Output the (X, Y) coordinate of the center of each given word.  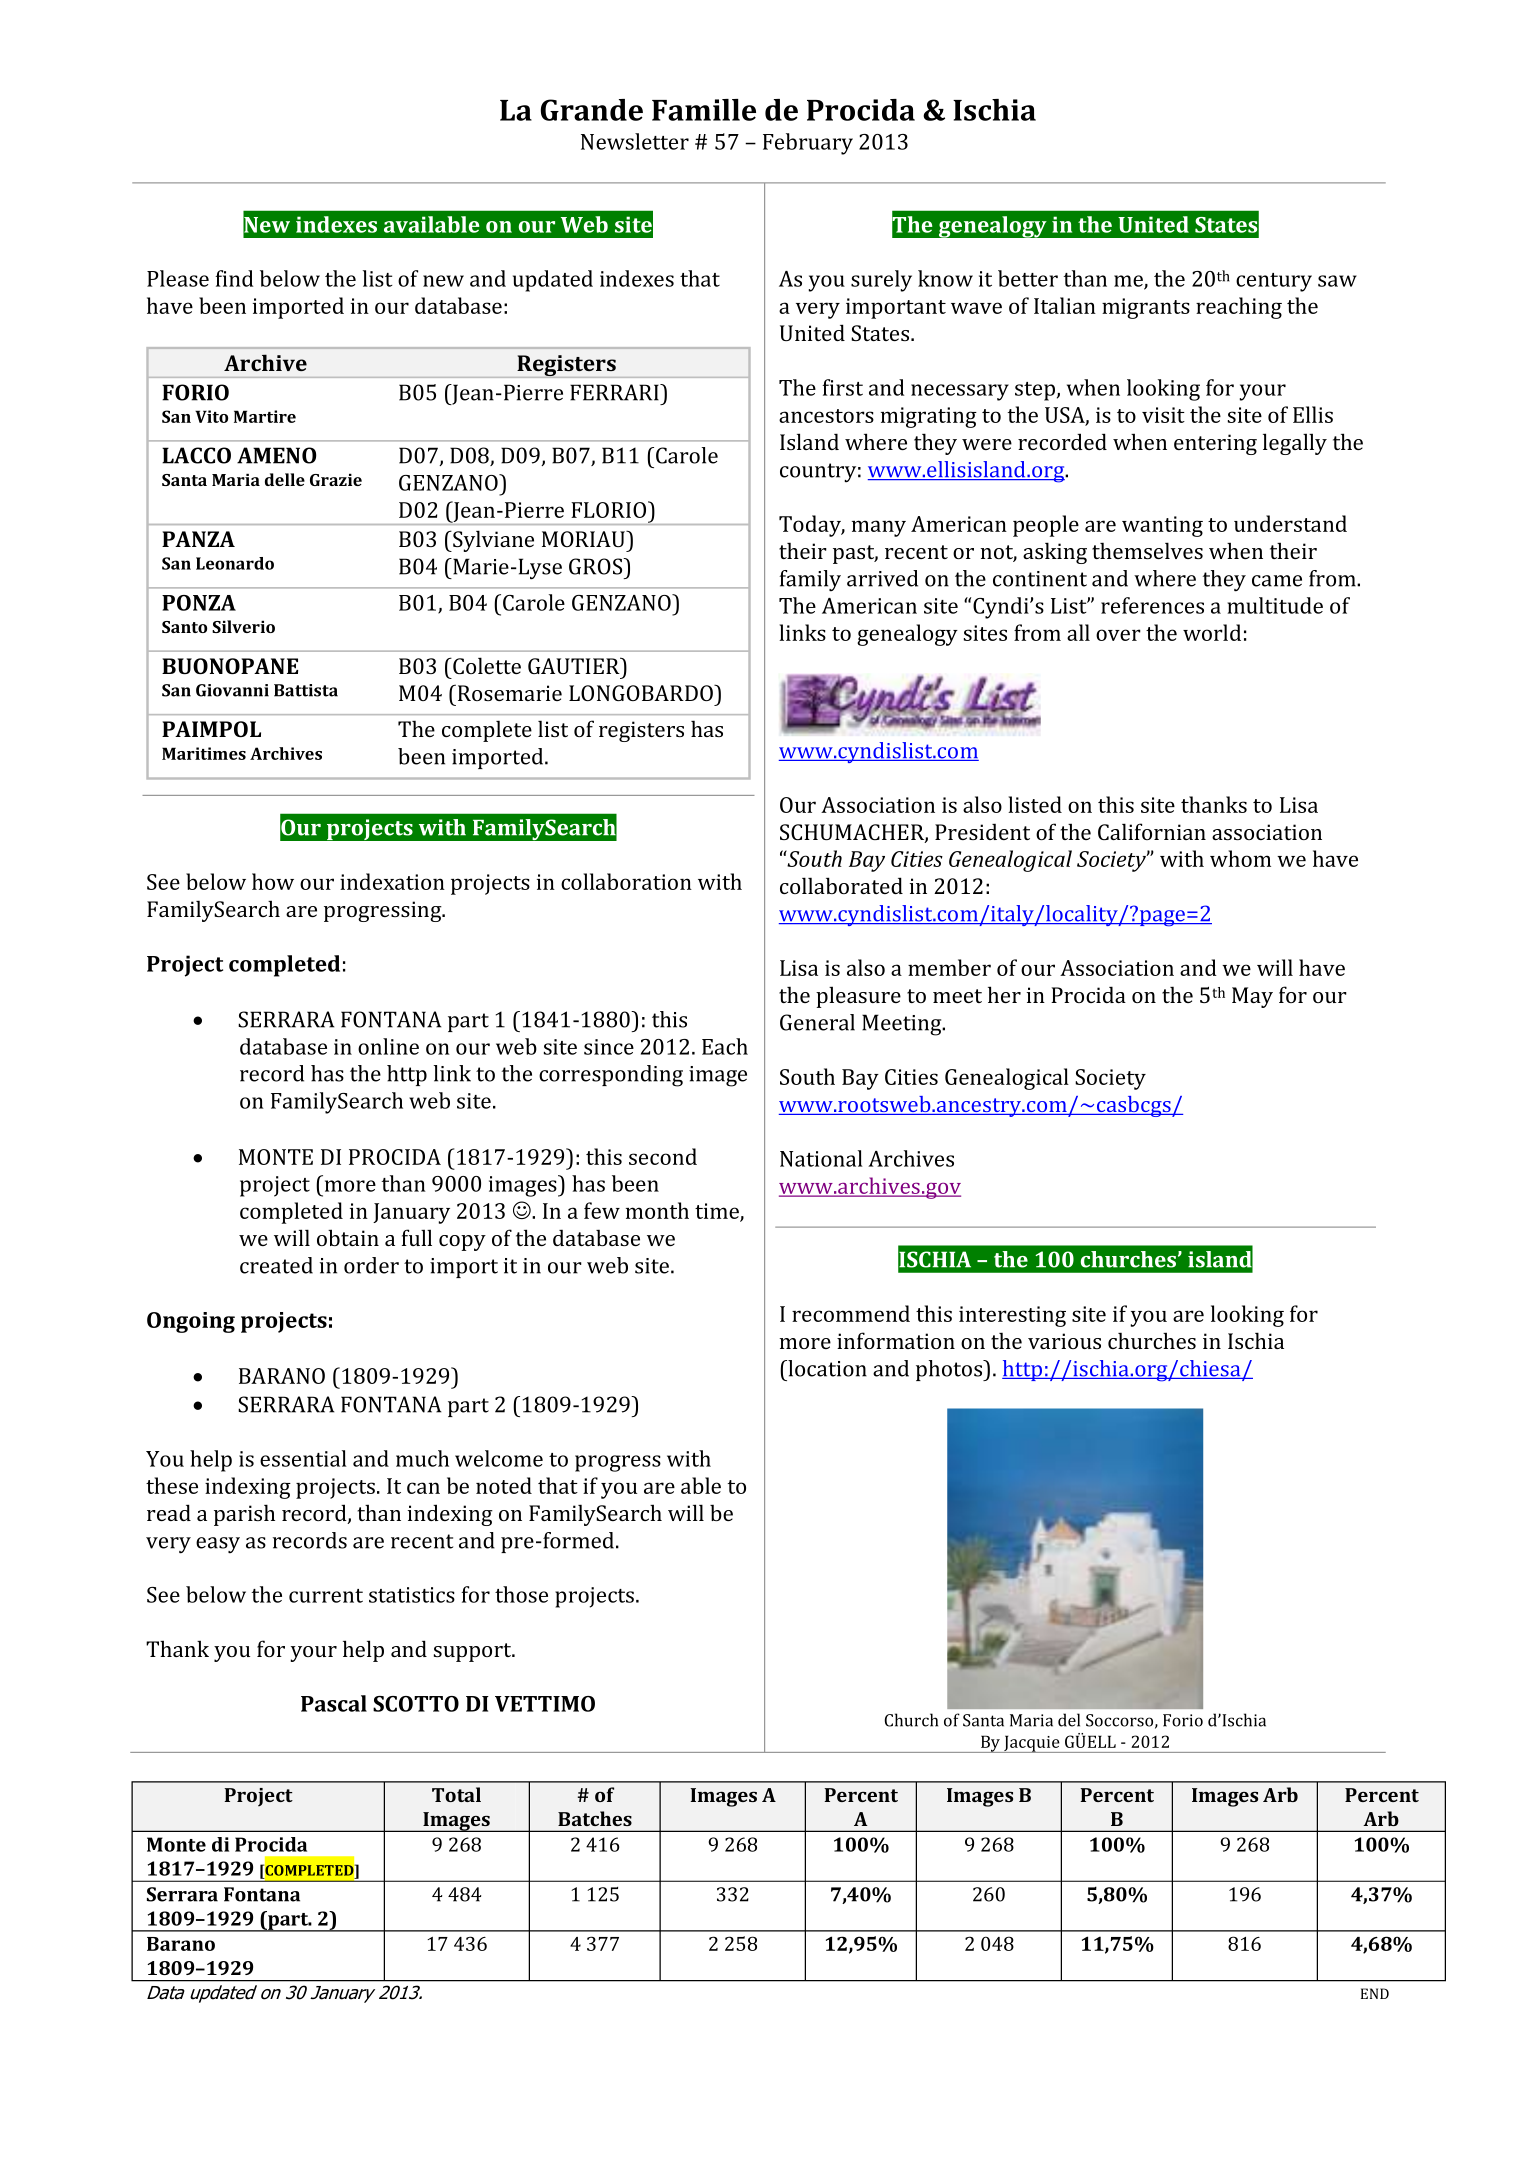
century (1274, 282)
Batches (595, 1818)
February (808, 144)
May (1252, 997)
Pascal (334, 1703)
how (273, 881)
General (817, 1022)
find (234, 278)
